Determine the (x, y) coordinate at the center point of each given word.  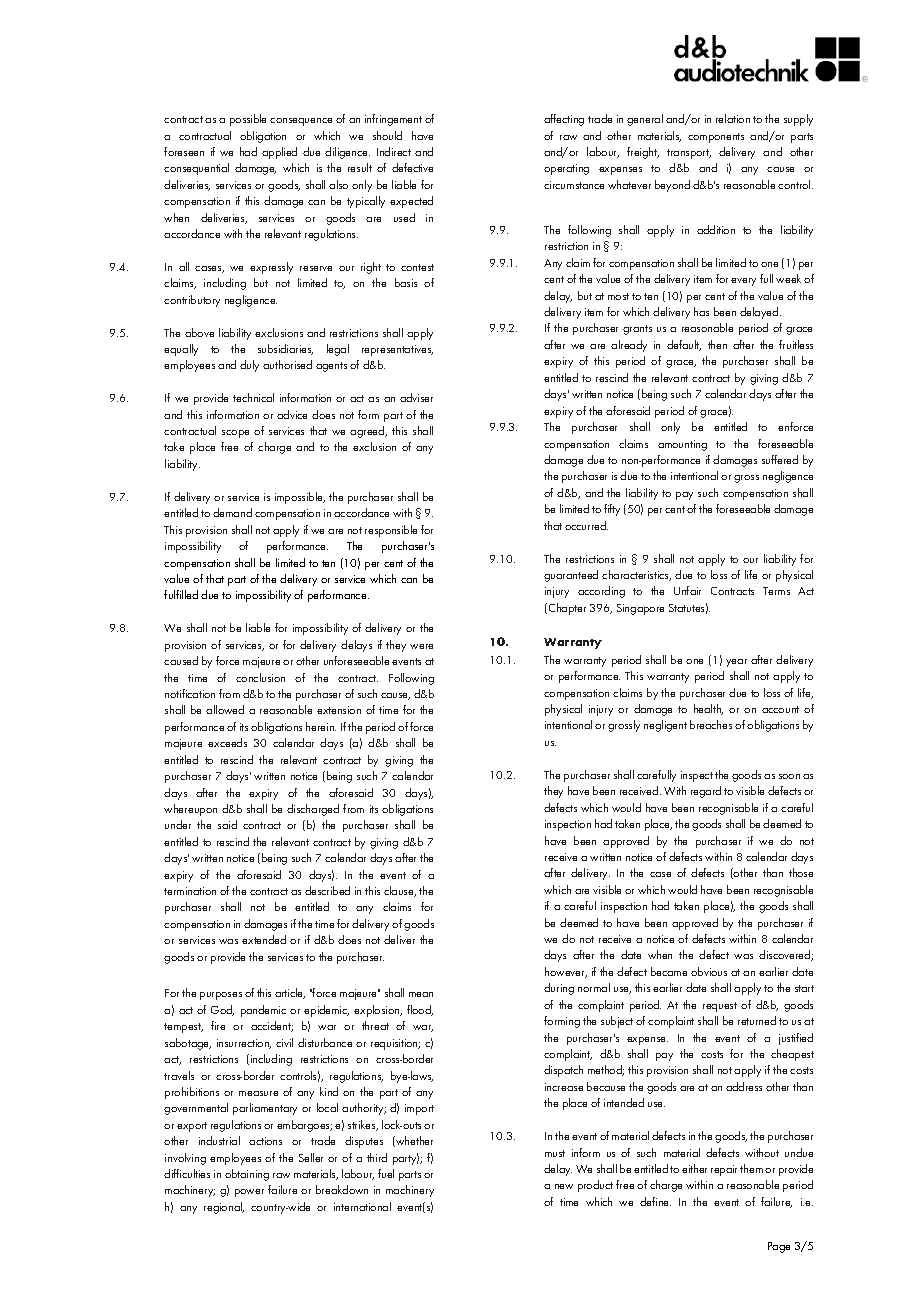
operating (566, 169)
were (421, 646)
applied (279, 153)
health (708, 709)
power (249, 1193)
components (716, 138)
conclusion (260, 677)
